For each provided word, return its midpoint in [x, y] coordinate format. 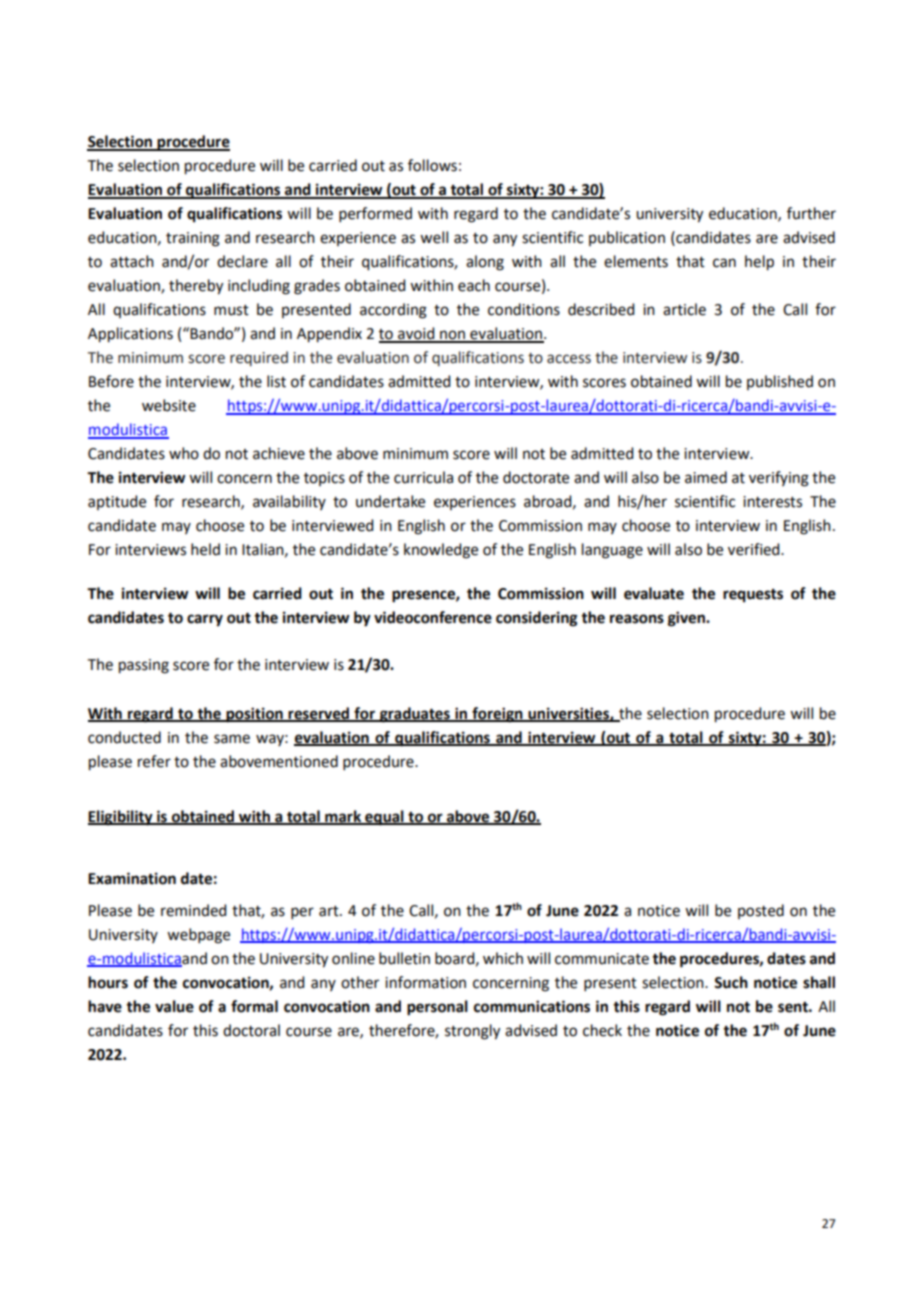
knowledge [441, 551]
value [174, 1006]
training [193, 239]
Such [731, 982]
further [811, 213]
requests [753, 596]
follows [432, 165]
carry [205, 620]
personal [437, 1008]
